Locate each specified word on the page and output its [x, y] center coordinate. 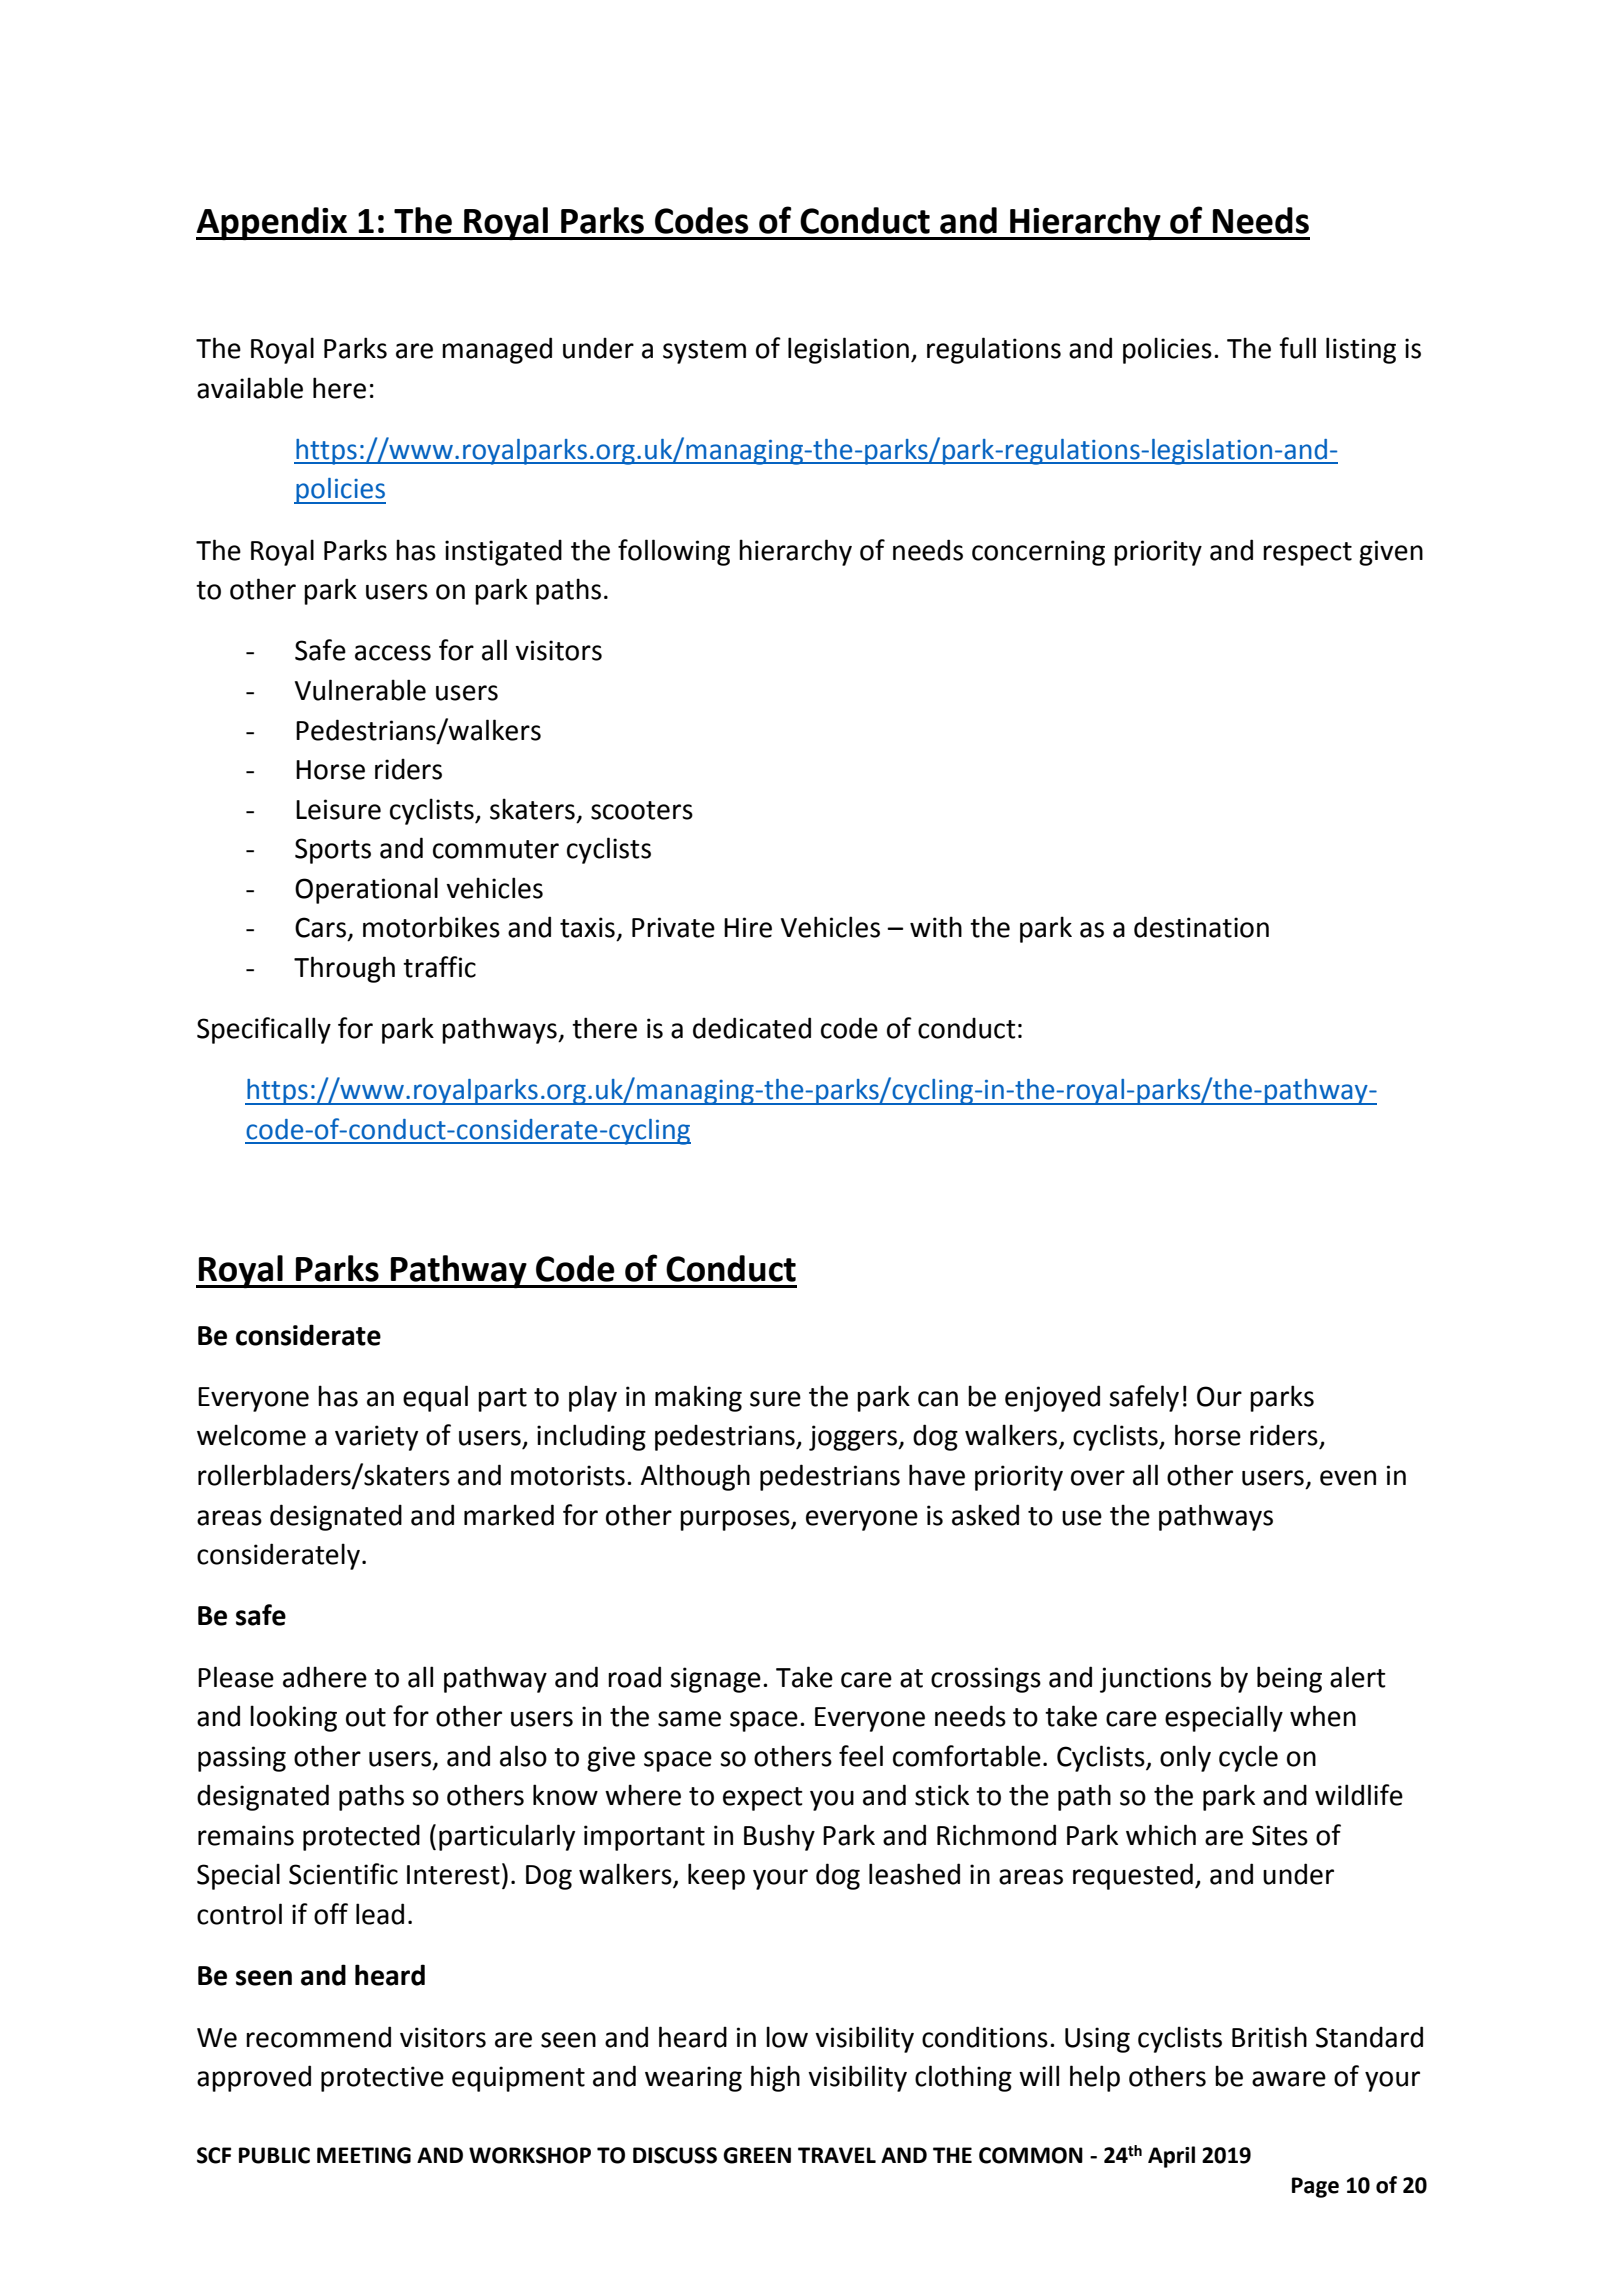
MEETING [364, 2155]
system [704, 352]
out [366, 1717]
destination [1201, 927]
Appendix [273, 223]
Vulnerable [360, 690]
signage [715, 1680]
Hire [748, 927]
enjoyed [1052, 1398]
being [1289, 1679]
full [1297, 348]
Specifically [264, 1030]
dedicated [752, 1028]
